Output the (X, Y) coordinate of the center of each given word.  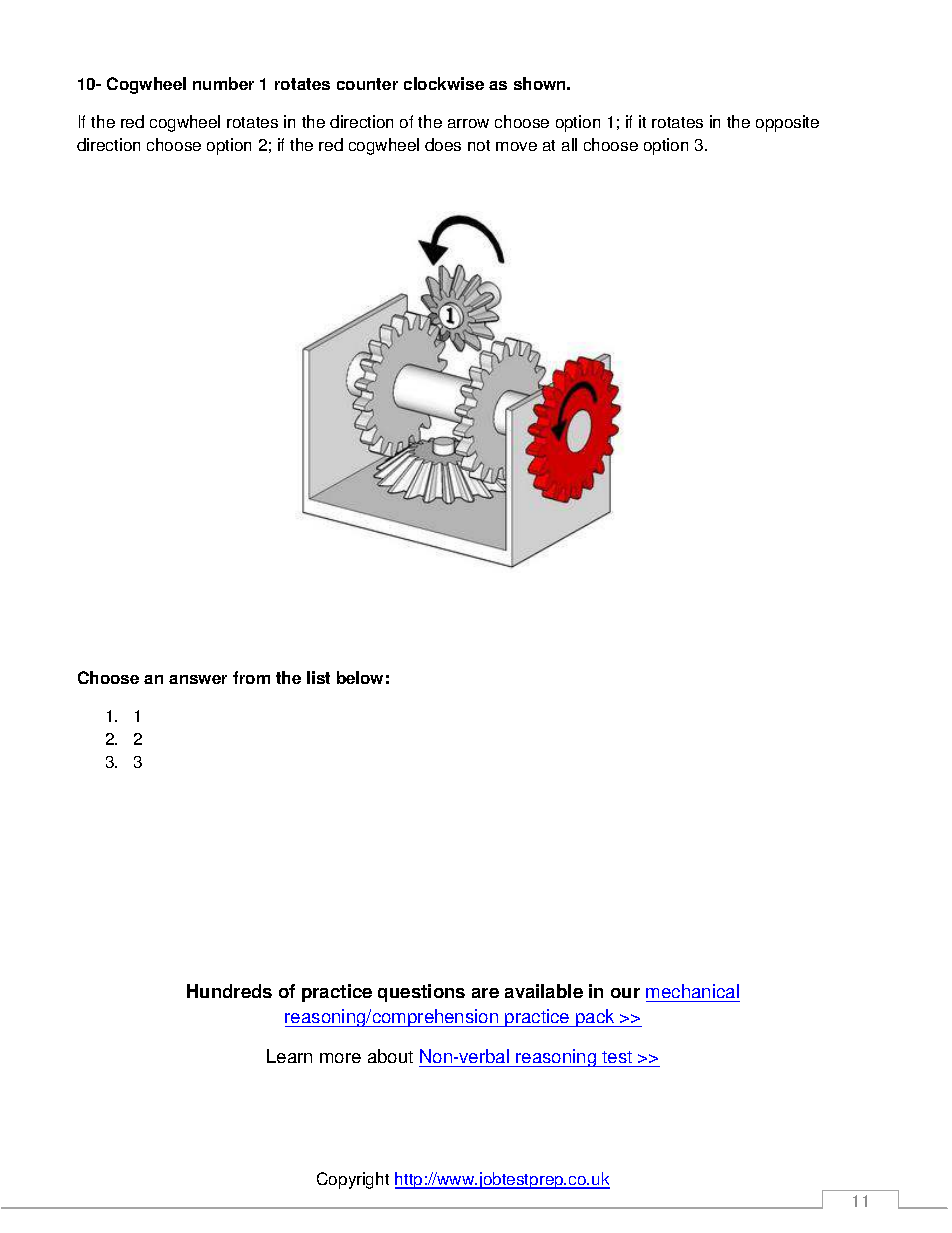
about (390, 1056)
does (443, 144)
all (569, 144)
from (251, 677)
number (223, 83)
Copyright (353, 1180)
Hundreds (229, 991)
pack (595, 1018)
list (318, 677)
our (625, 993)
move (516, 146)
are (485, 993)
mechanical (693, 993)
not (479, 145)
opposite (787, 123)
